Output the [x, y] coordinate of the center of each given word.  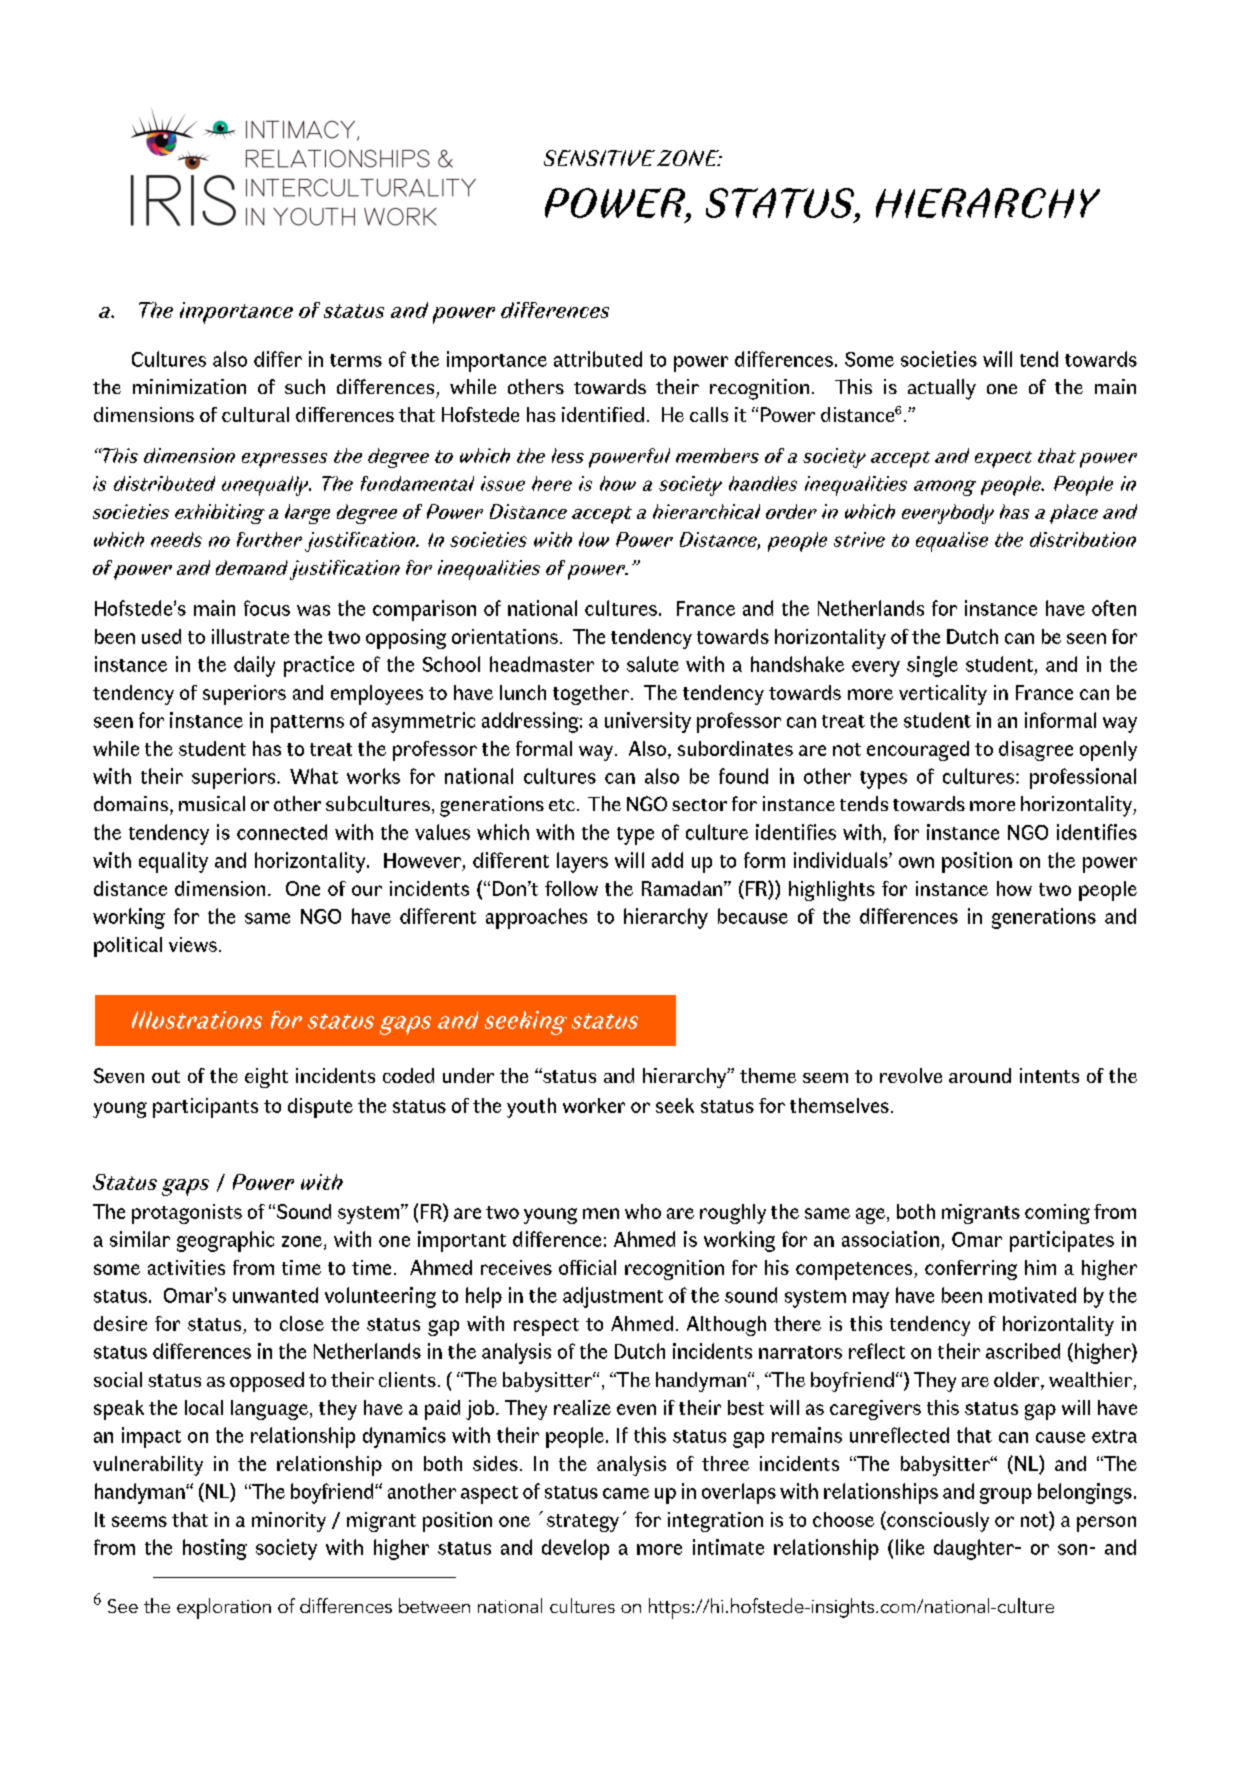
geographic [225, 1241]
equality [173, 862]
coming [1057, 1214]
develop [575, 1549]
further [269, 539]
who [643, 1211]
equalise [952, 542]
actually [942, 389]
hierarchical [706, 511]
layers [582, 862]
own [916, 862]
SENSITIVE [599, 158]
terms [356, 360]
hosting [215, 1549]
